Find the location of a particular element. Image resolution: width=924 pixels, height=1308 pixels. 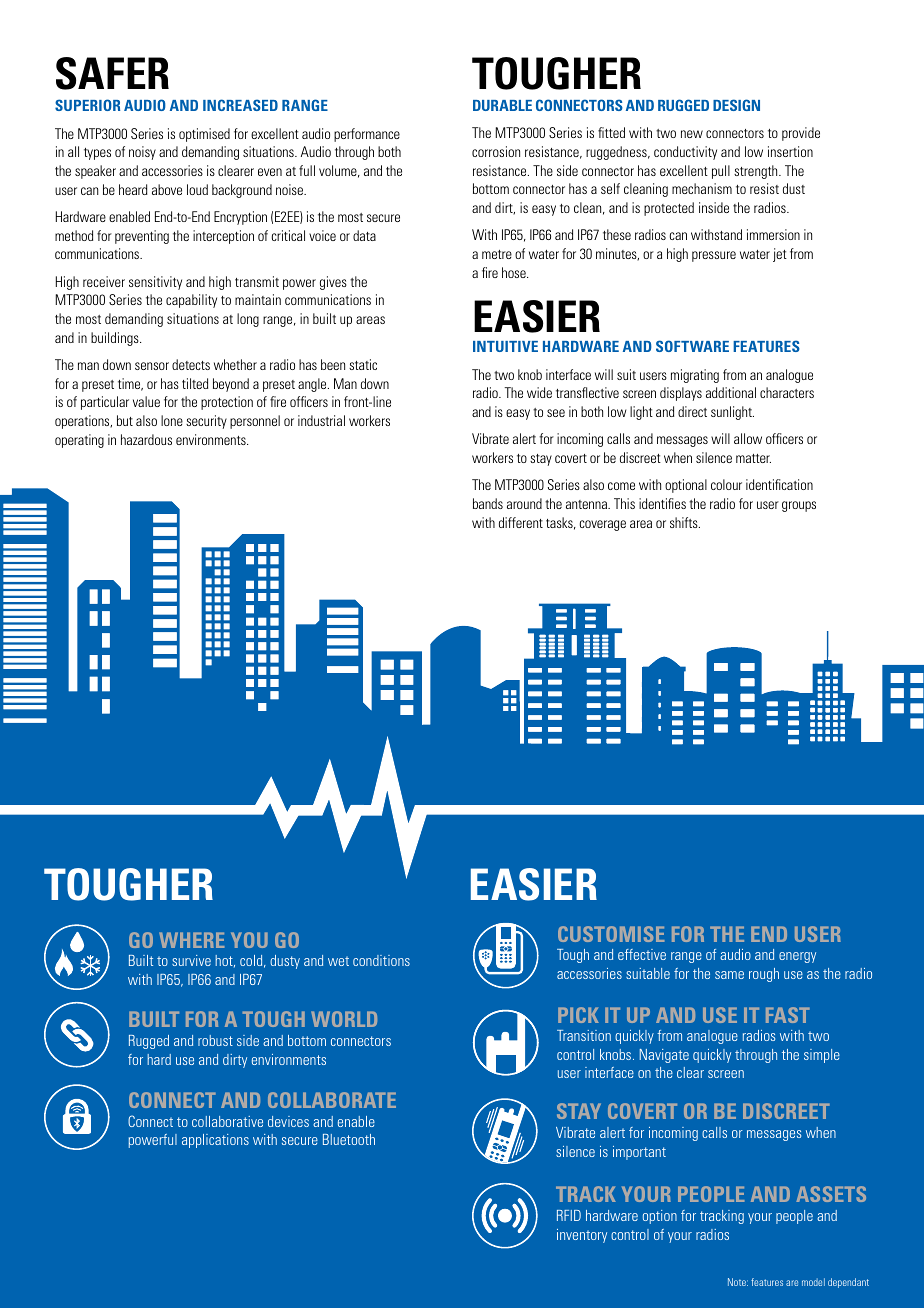

DURABLE is located at coordinates (502, 105).
